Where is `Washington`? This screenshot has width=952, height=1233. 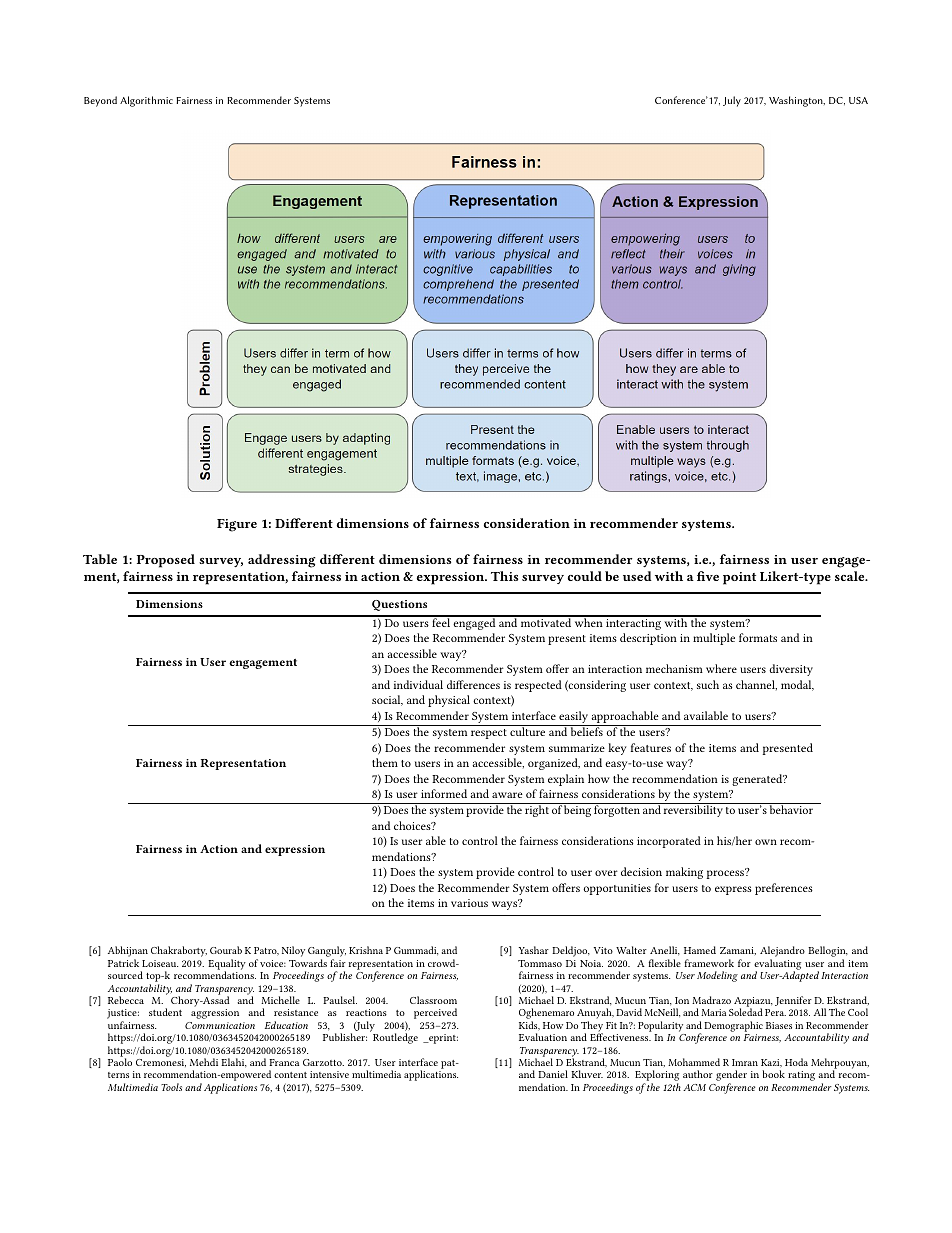 Washington is located at coordinates (797, 101).
